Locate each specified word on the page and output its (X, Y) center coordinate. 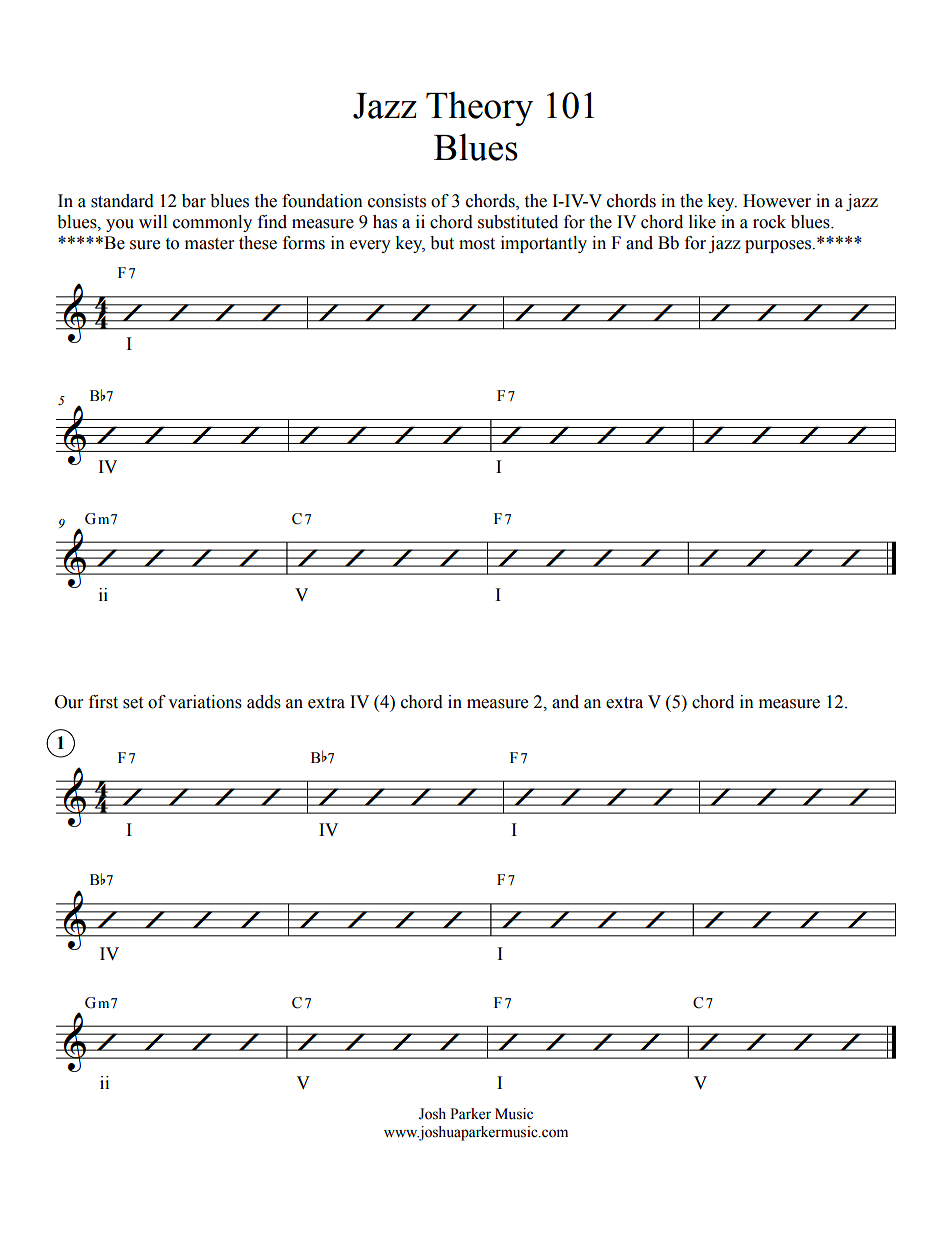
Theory (479, 108)
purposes (779, 246)
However (777, 201)
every (370, 246)
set (133, 703)
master (209, 244)
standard (122, 201)
